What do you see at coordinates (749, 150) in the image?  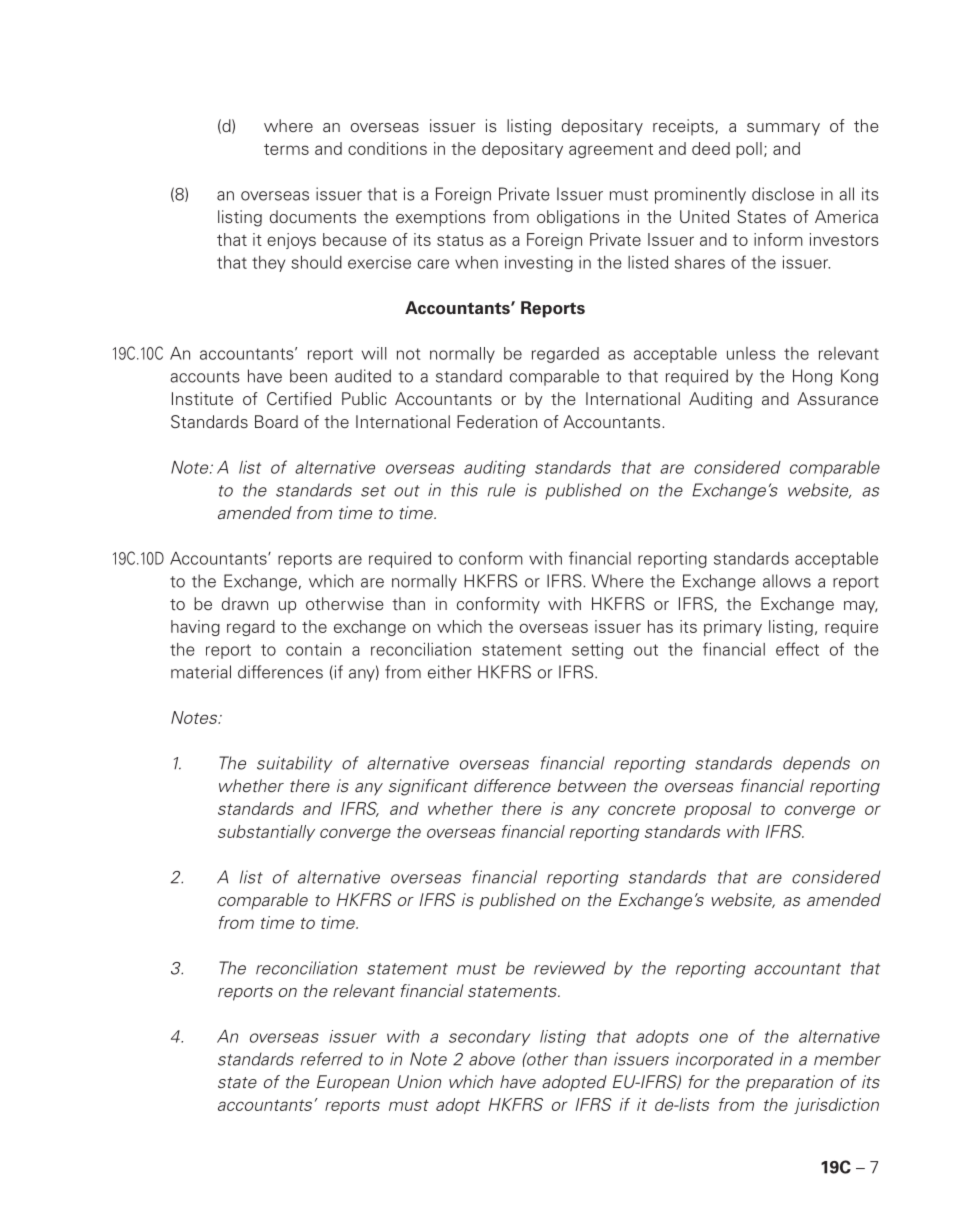 I see `poll` at bounding box center [749, 150].
